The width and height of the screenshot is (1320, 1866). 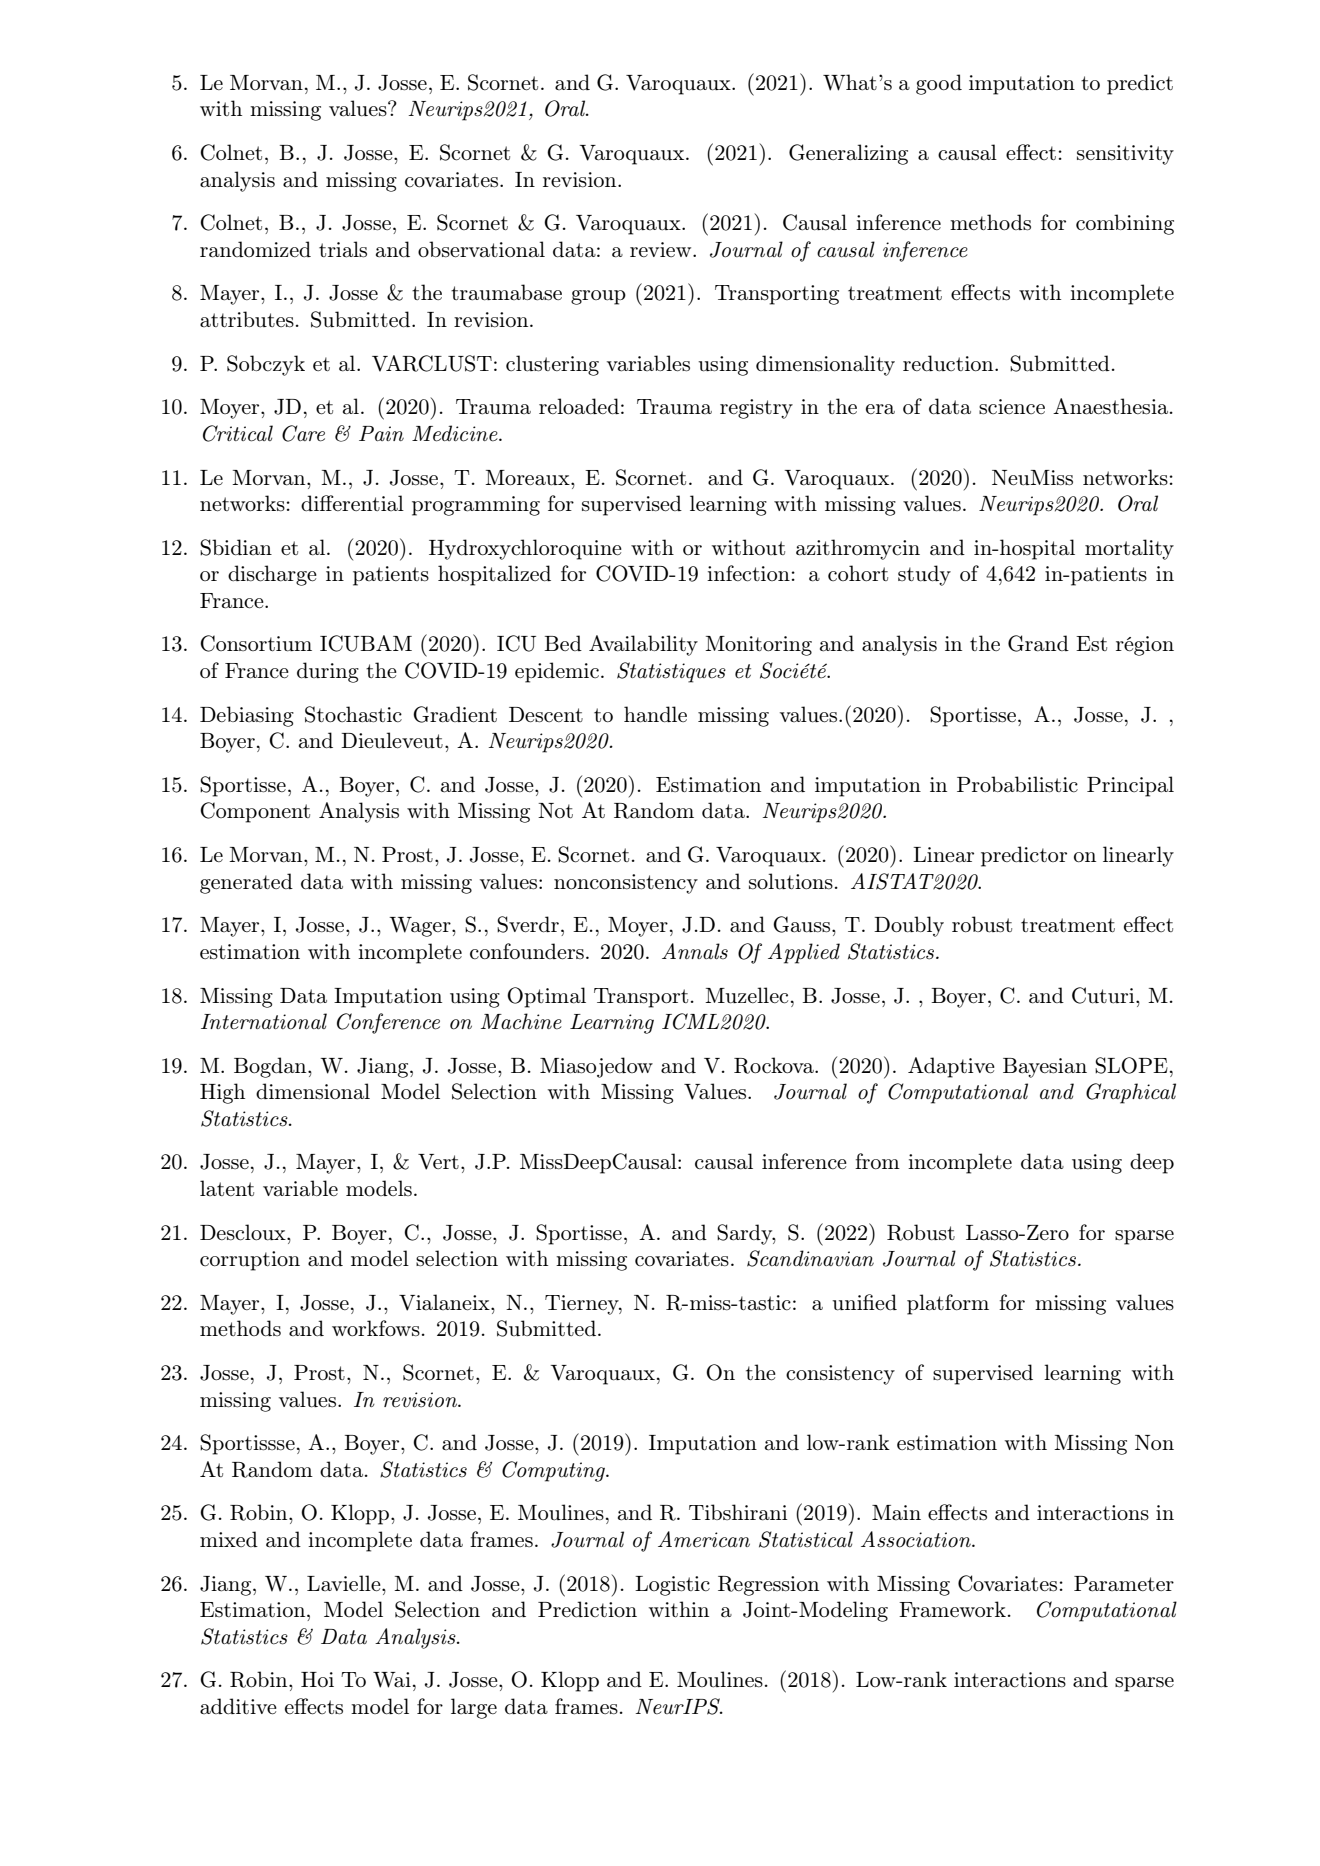 What do you see at coordinates (303, 433) in the screenshot?
I see `Care` at bounding box center [303, 433].
